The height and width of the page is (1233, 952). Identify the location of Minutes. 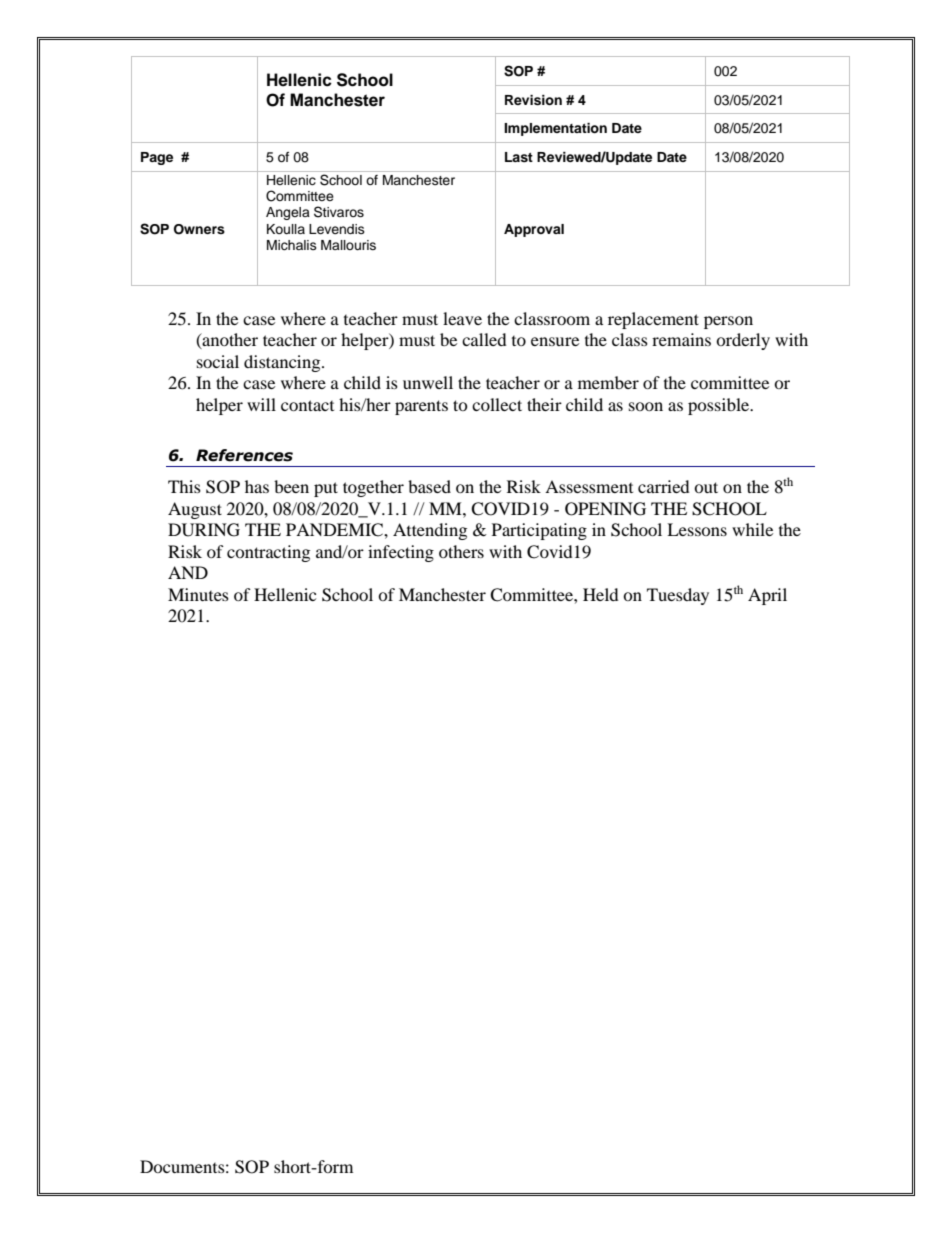
(198, 594).
